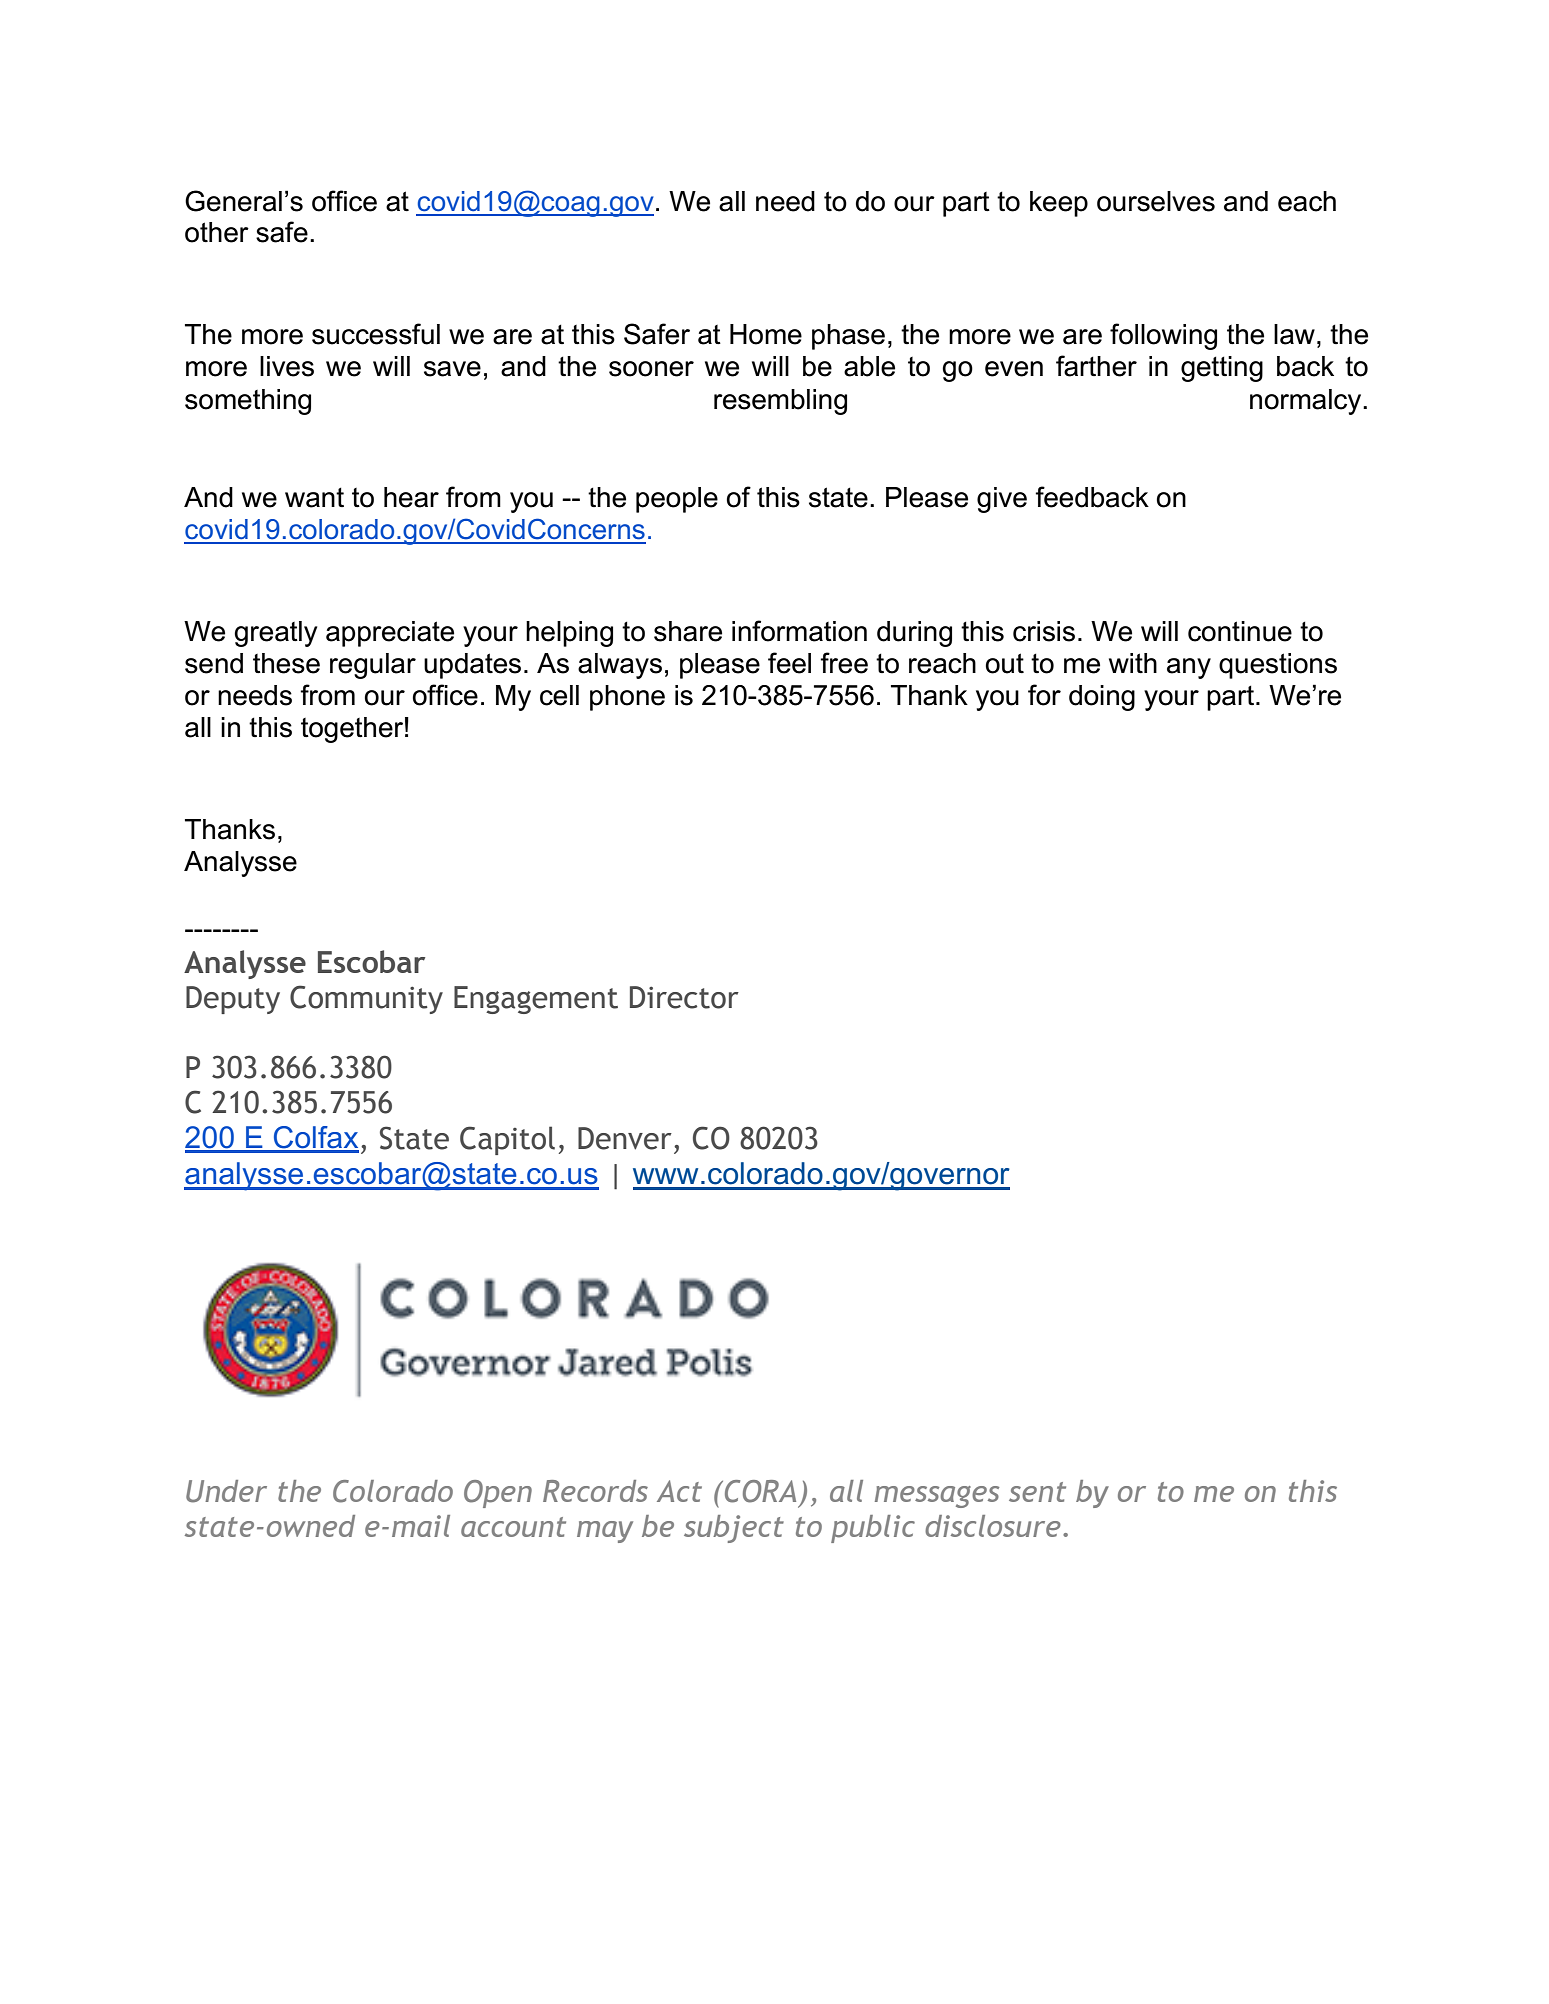 The image size is (1549, 2004). Describe the element at coordinates (766, 334) in the image. I see `Home` at that location.
